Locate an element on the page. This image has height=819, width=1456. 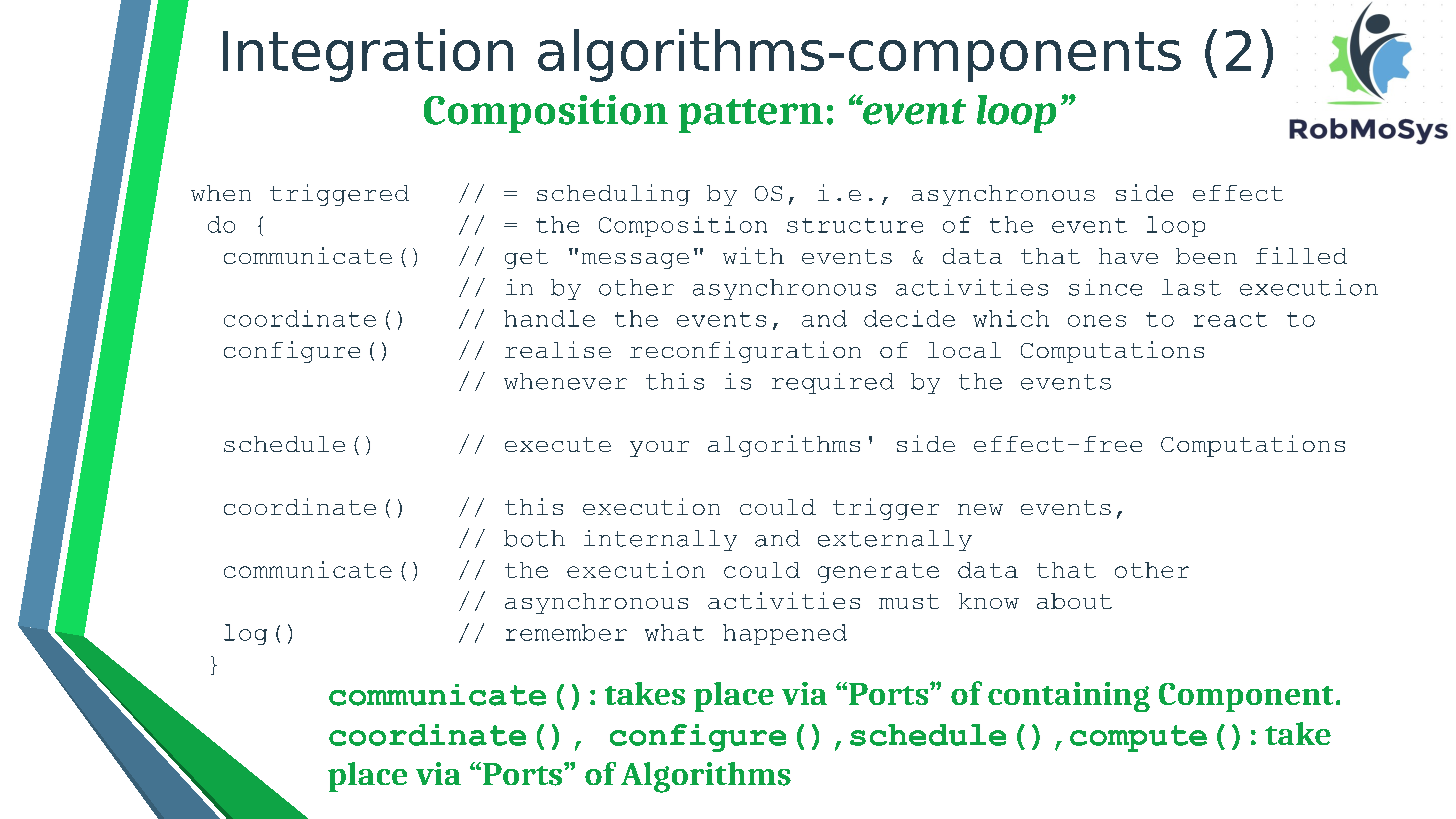
containing is located at coordinates (1069, 697).
